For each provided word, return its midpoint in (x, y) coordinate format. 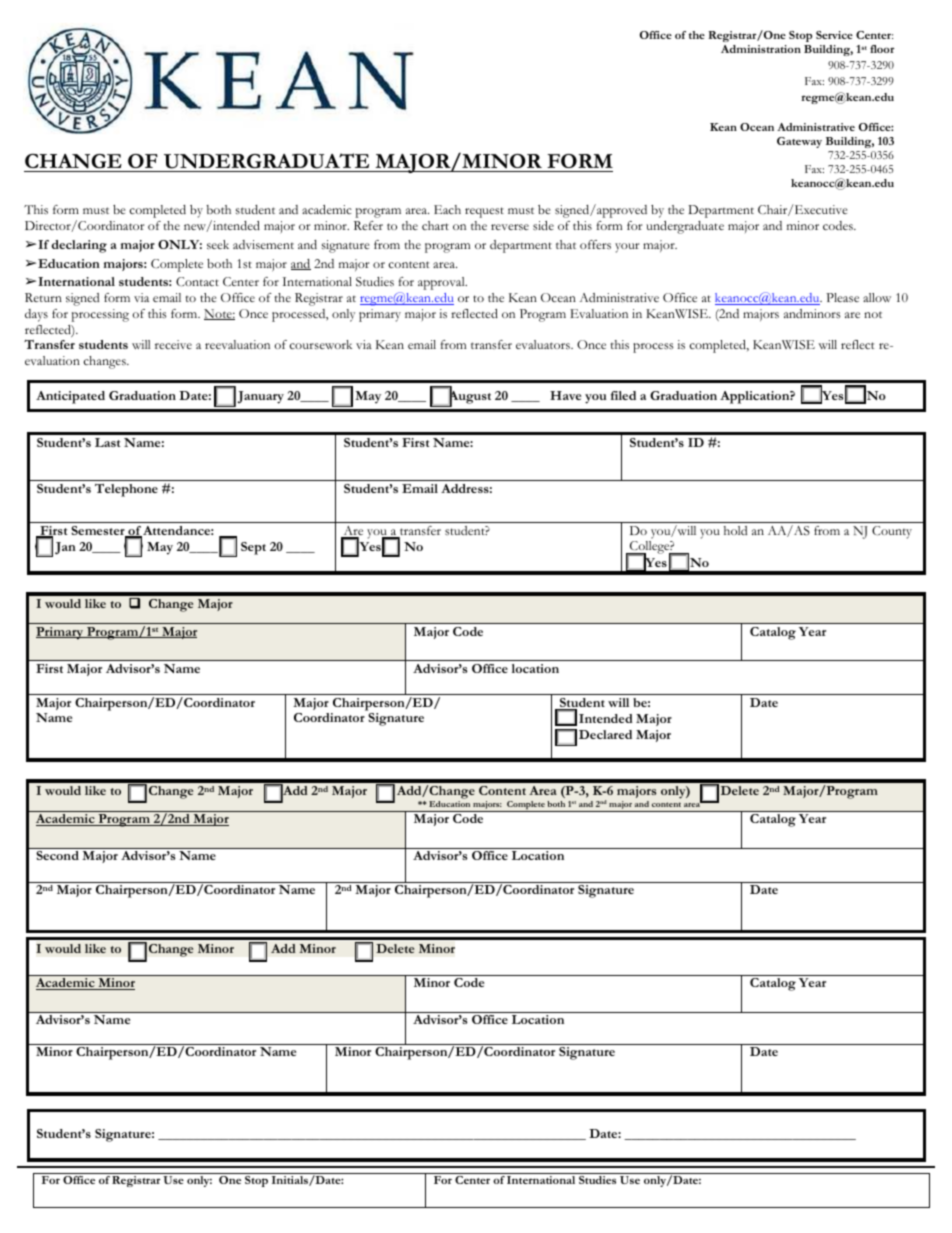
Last (107, 442)
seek (218, 244)
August (469, 397)
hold (735, 530)
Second (57, 855)
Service (834, 35)
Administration (761, 49)
